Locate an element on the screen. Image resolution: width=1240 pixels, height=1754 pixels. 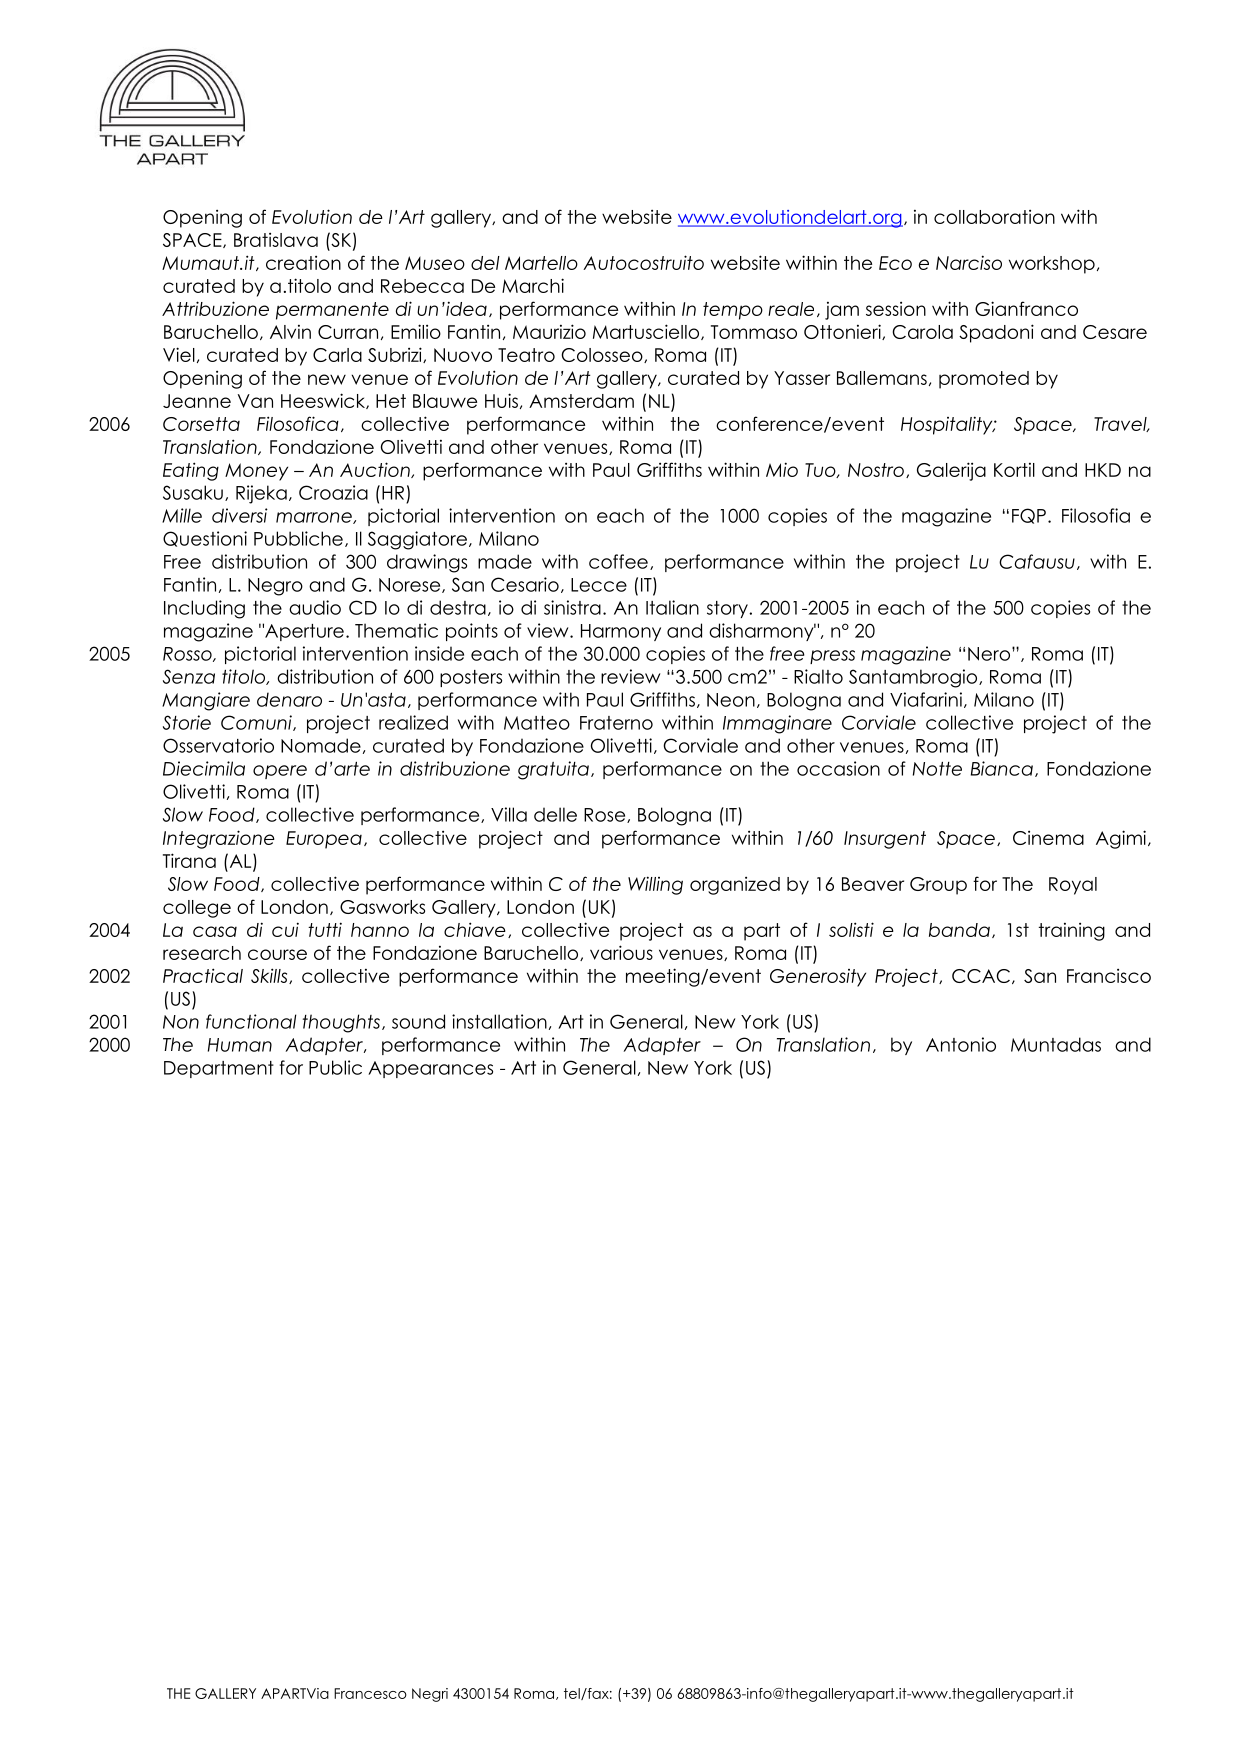
tempo is located at coordinates (733, 311).
